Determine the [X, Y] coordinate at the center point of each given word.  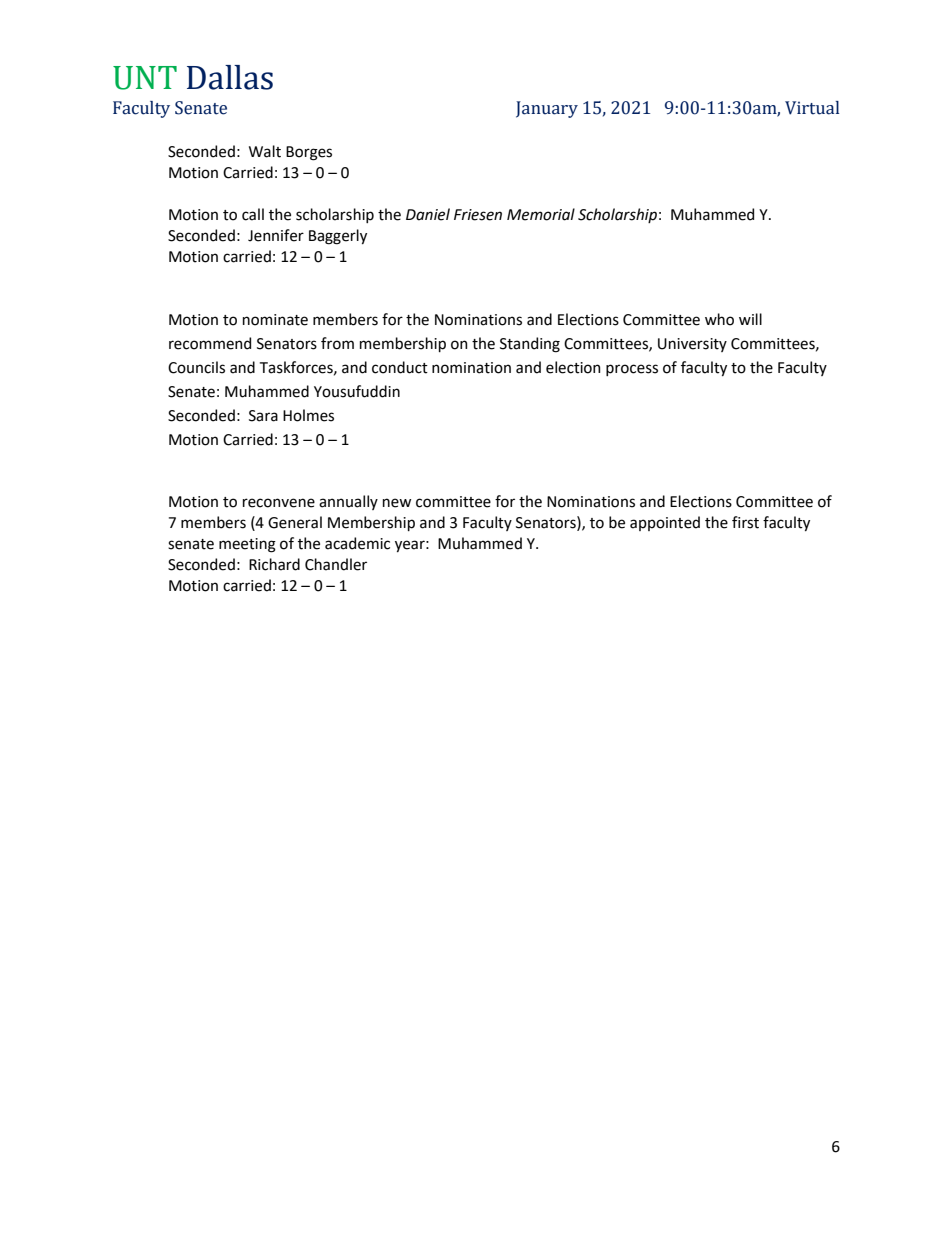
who [719, 319]
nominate [275, 320]
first [745, 522]
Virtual [812, 108]
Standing [530, 345]
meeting [247, 545]
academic [357, 543]
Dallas [230, 77]
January [547, 109]
